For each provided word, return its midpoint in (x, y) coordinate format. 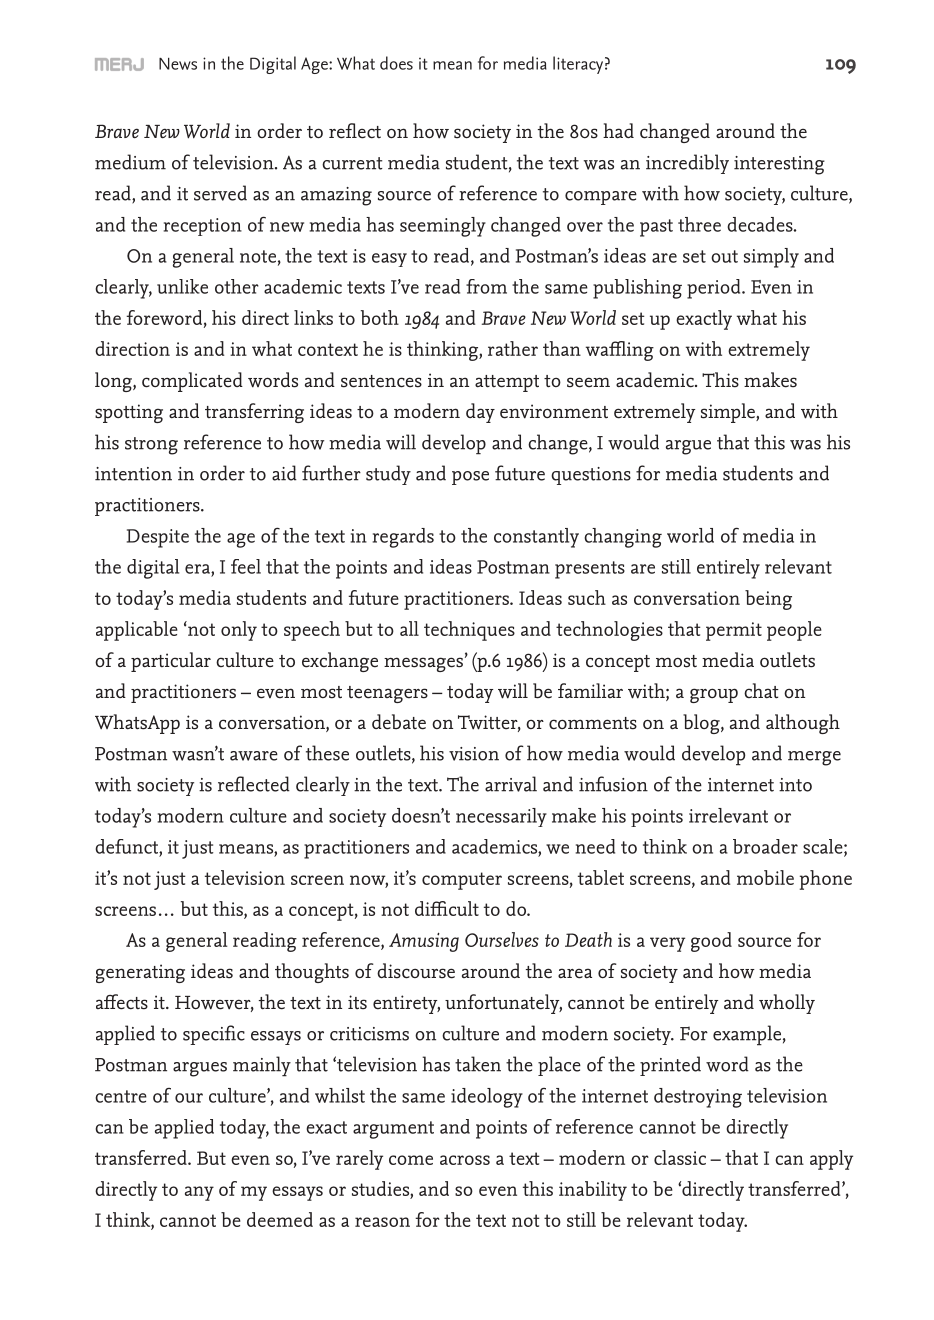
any (199, 1193)
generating (140, 973)
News (178, 64)
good (711, 942)
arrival (511, 784)
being (768, 600)
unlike (182, 286)
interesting (779, 165)
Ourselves (502, 939)
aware (254, 756)
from (486, 286)
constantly (536, 538)
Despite (158, 538)
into (795, 785)
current (352, 163)
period (715, 289)
